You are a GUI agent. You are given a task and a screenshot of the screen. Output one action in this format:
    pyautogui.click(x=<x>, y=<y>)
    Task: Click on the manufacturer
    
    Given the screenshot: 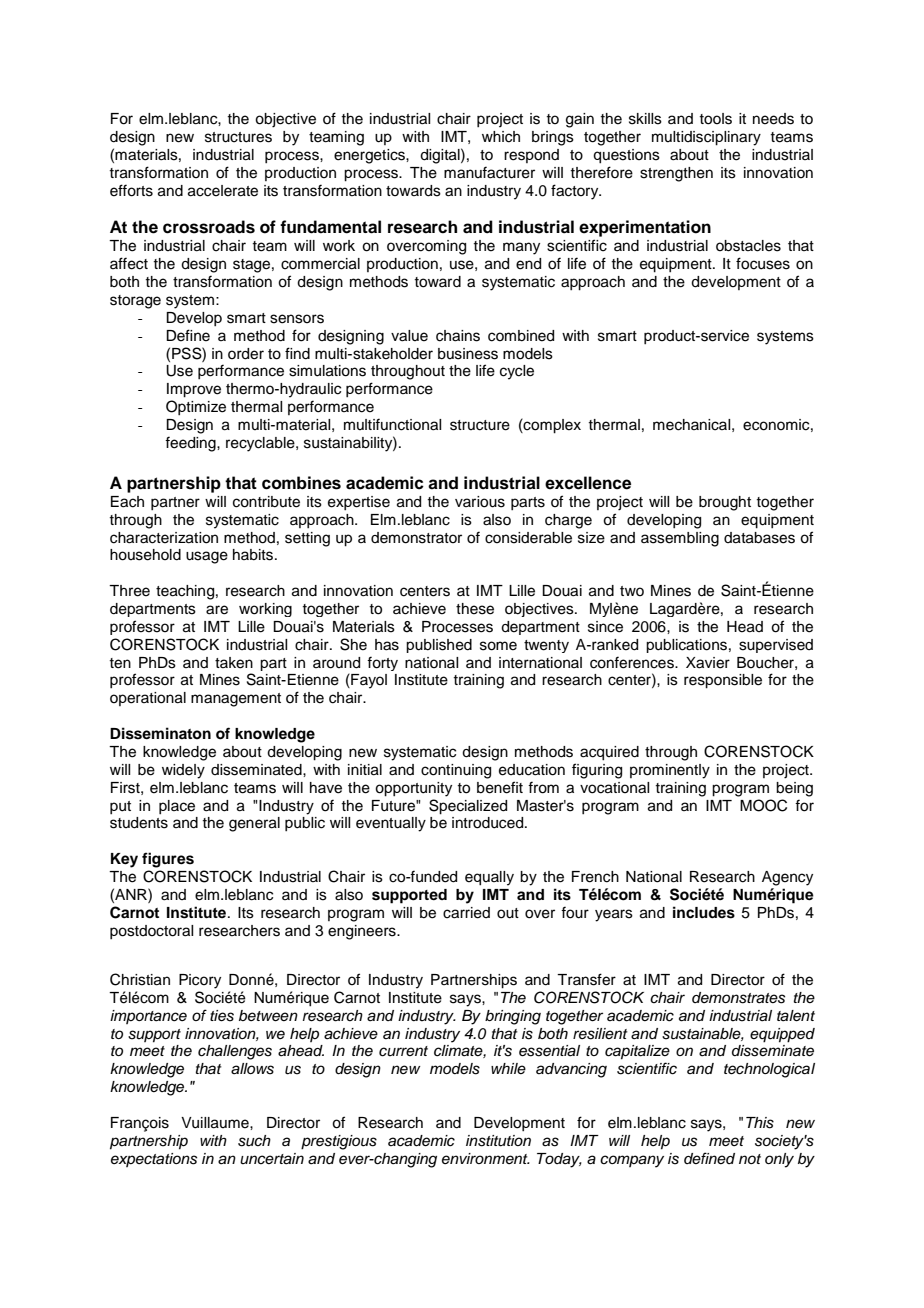 What is the action you would take?
    pyautogui.click(x=489, y=172)
